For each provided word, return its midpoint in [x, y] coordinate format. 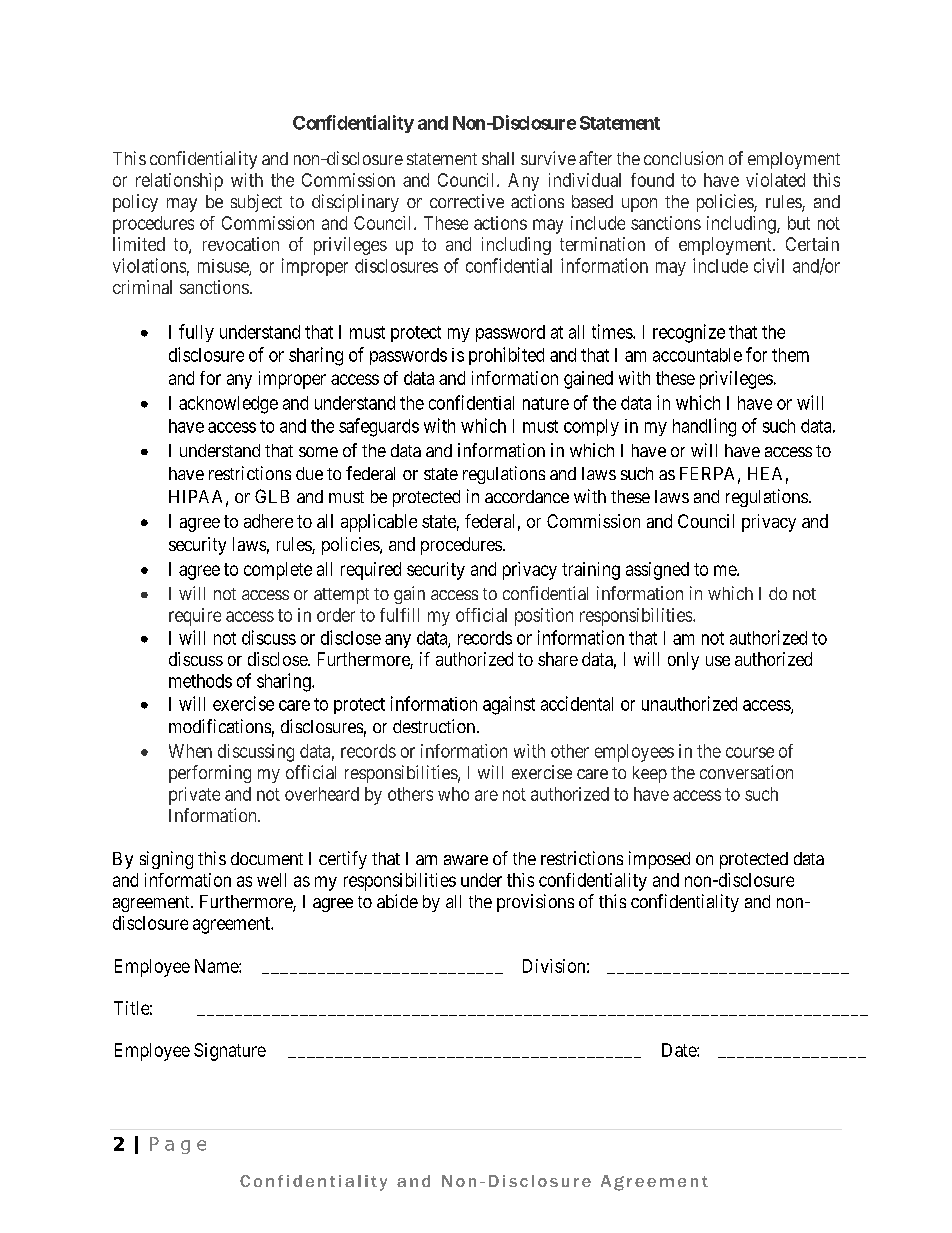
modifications [220, 726]
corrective [467, 201]
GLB [272, 496]
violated [775, 180]
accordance [527, 496]
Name [217, 966]
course [750, 752]
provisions [535, 903]
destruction [434, 726]
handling [704, 427]
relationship [179, 182]
